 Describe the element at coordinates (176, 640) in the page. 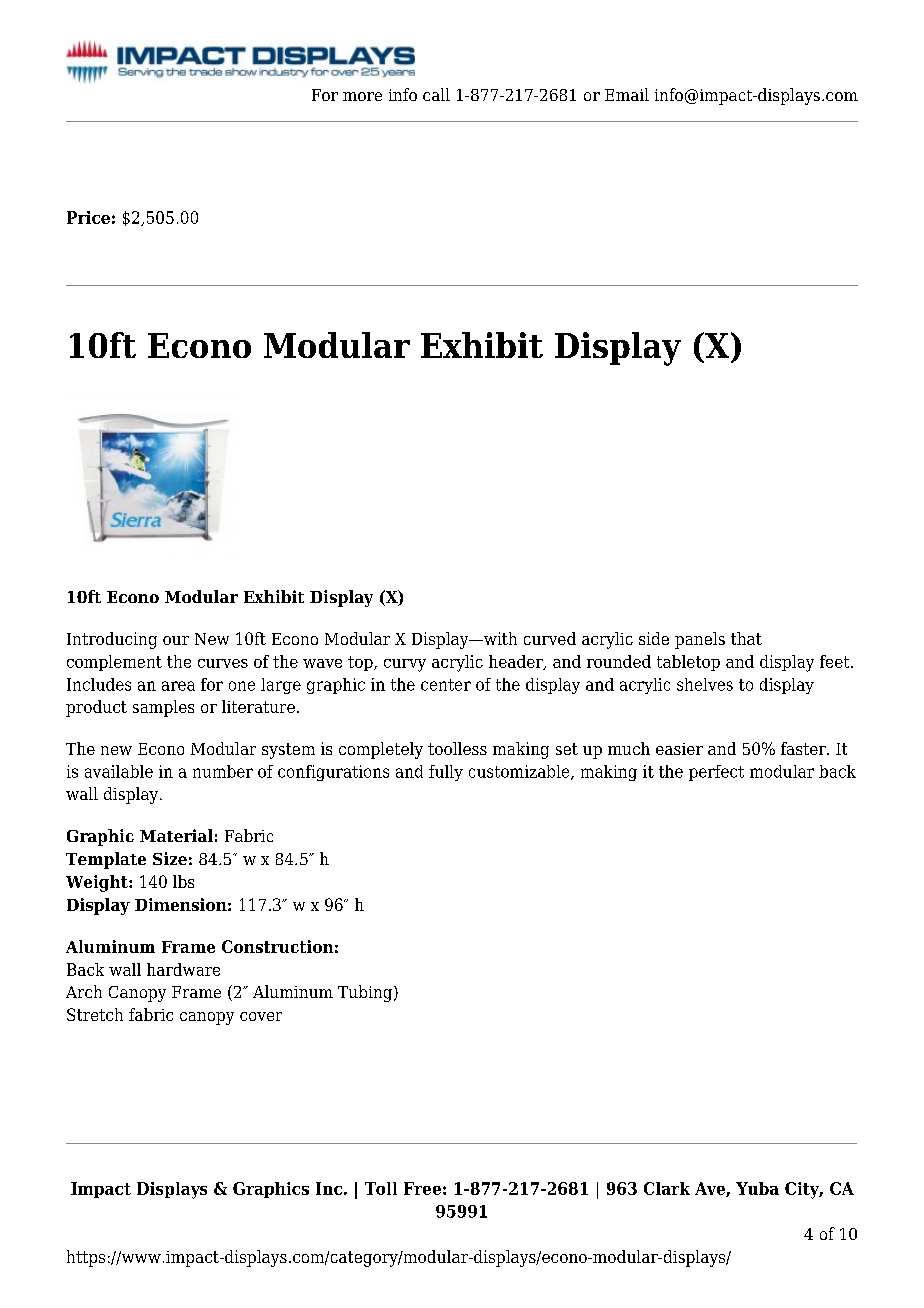

I see `our` at that location.
